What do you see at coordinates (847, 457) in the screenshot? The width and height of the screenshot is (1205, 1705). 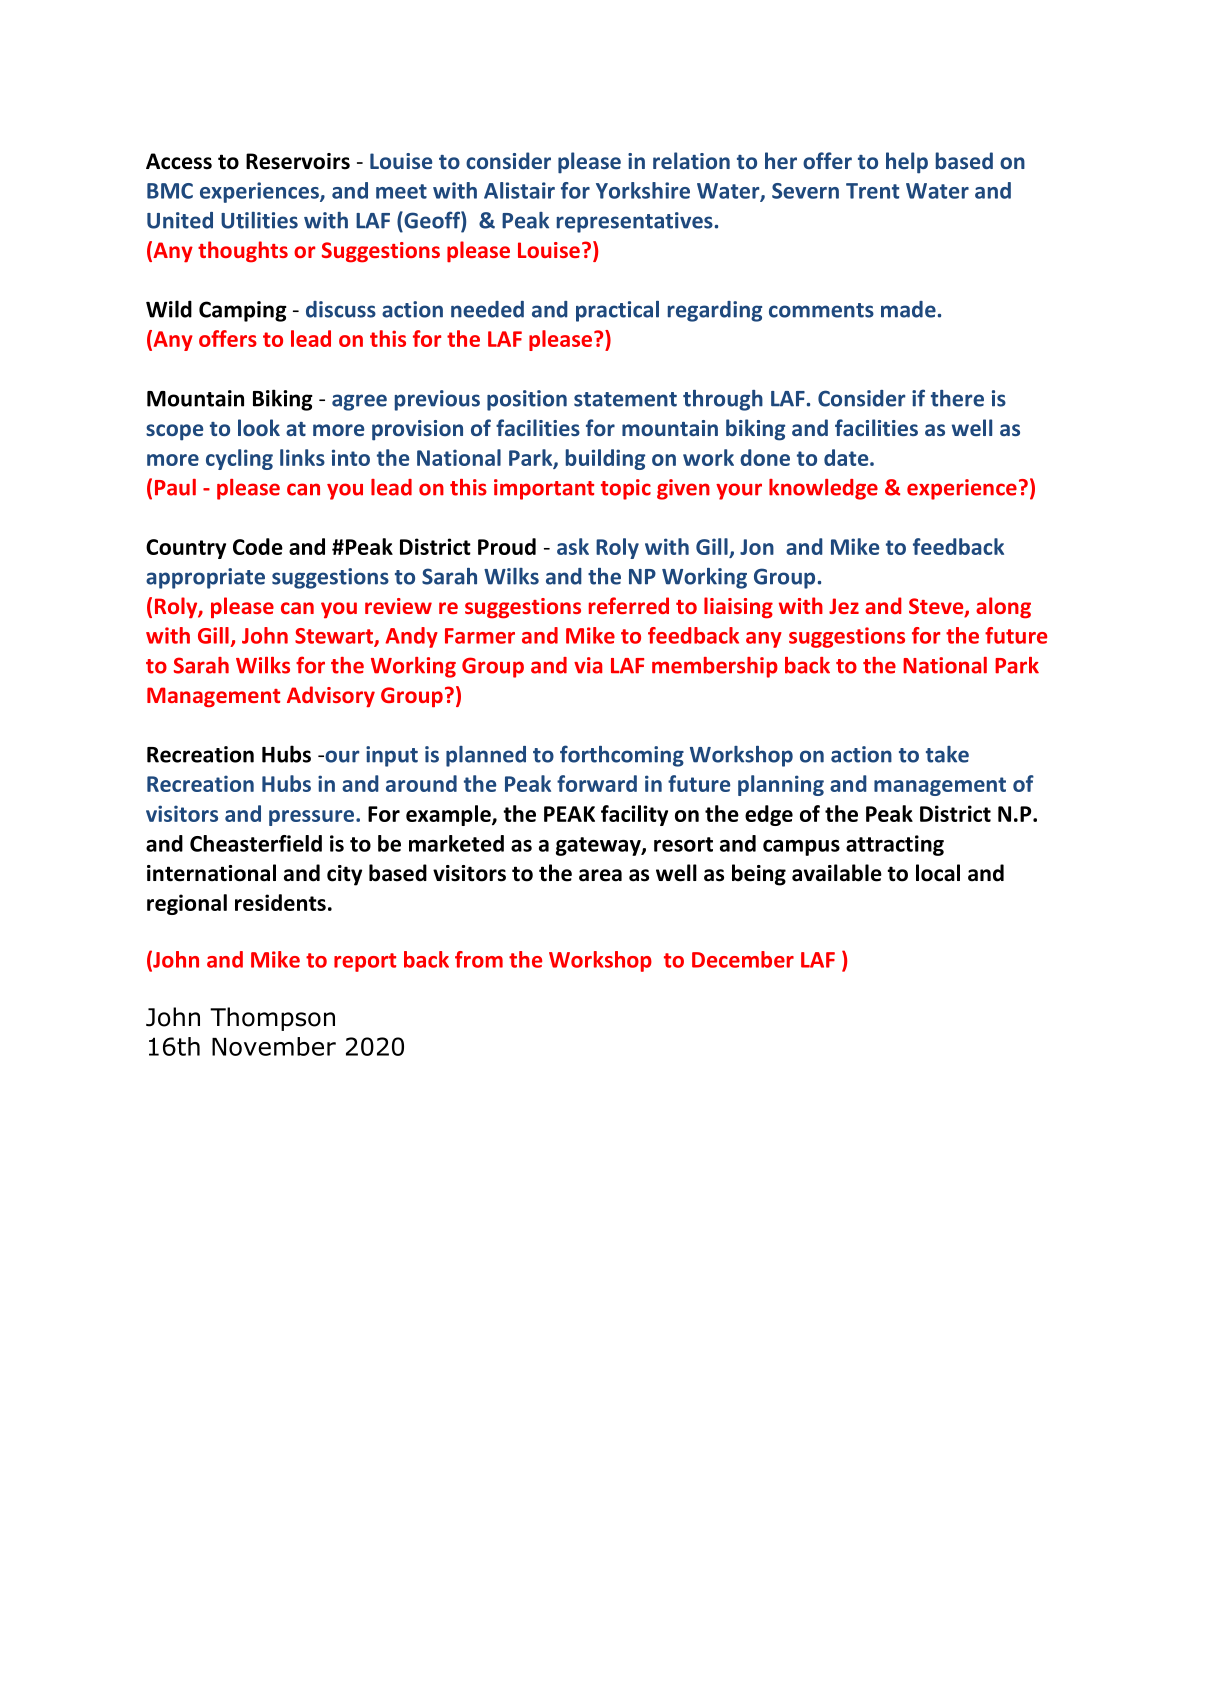 I see `date` at bounding box center [847, 457].
